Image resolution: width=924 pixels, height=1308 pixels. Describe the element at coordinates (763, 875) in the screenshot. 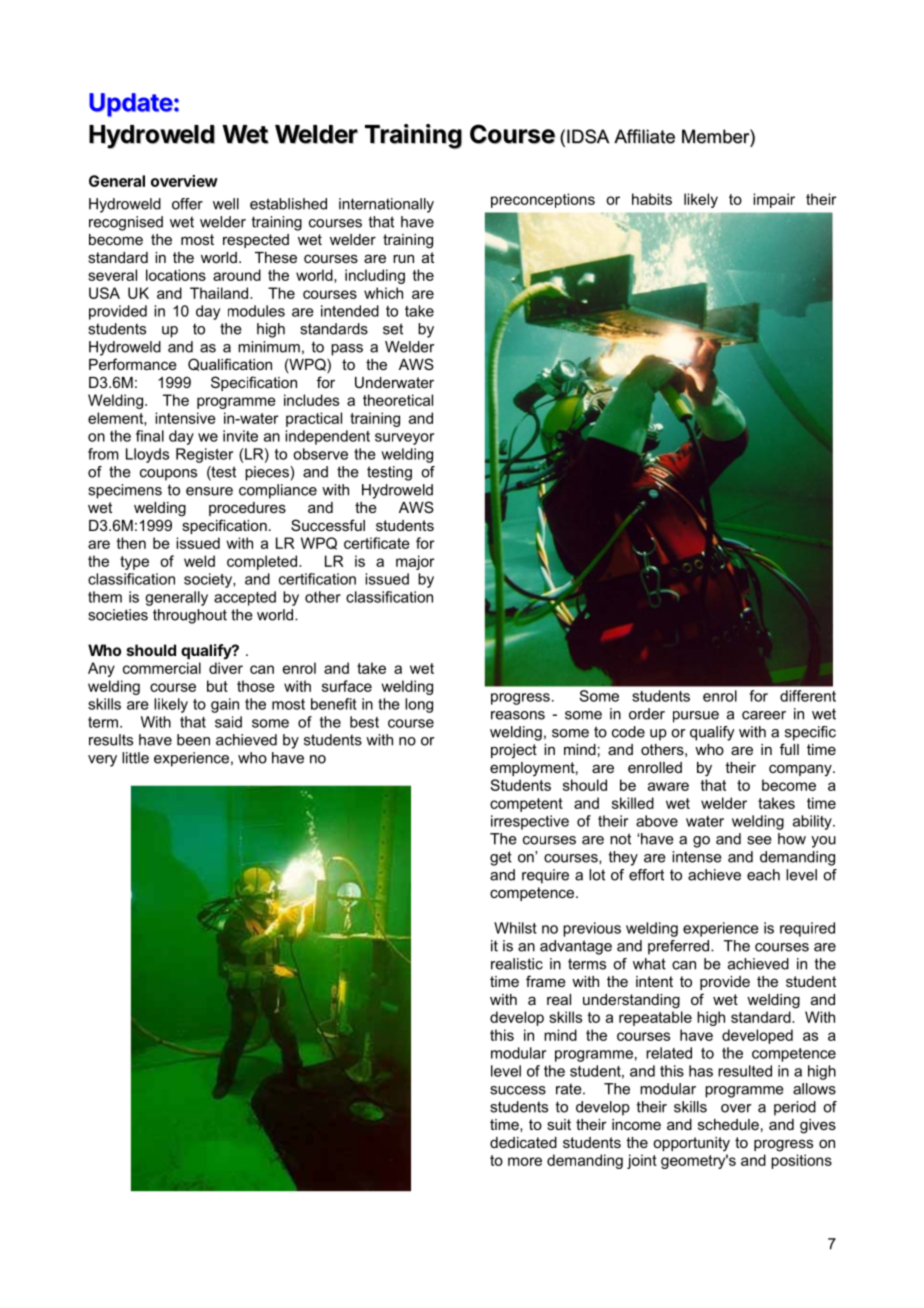

I see `each` at that location.
